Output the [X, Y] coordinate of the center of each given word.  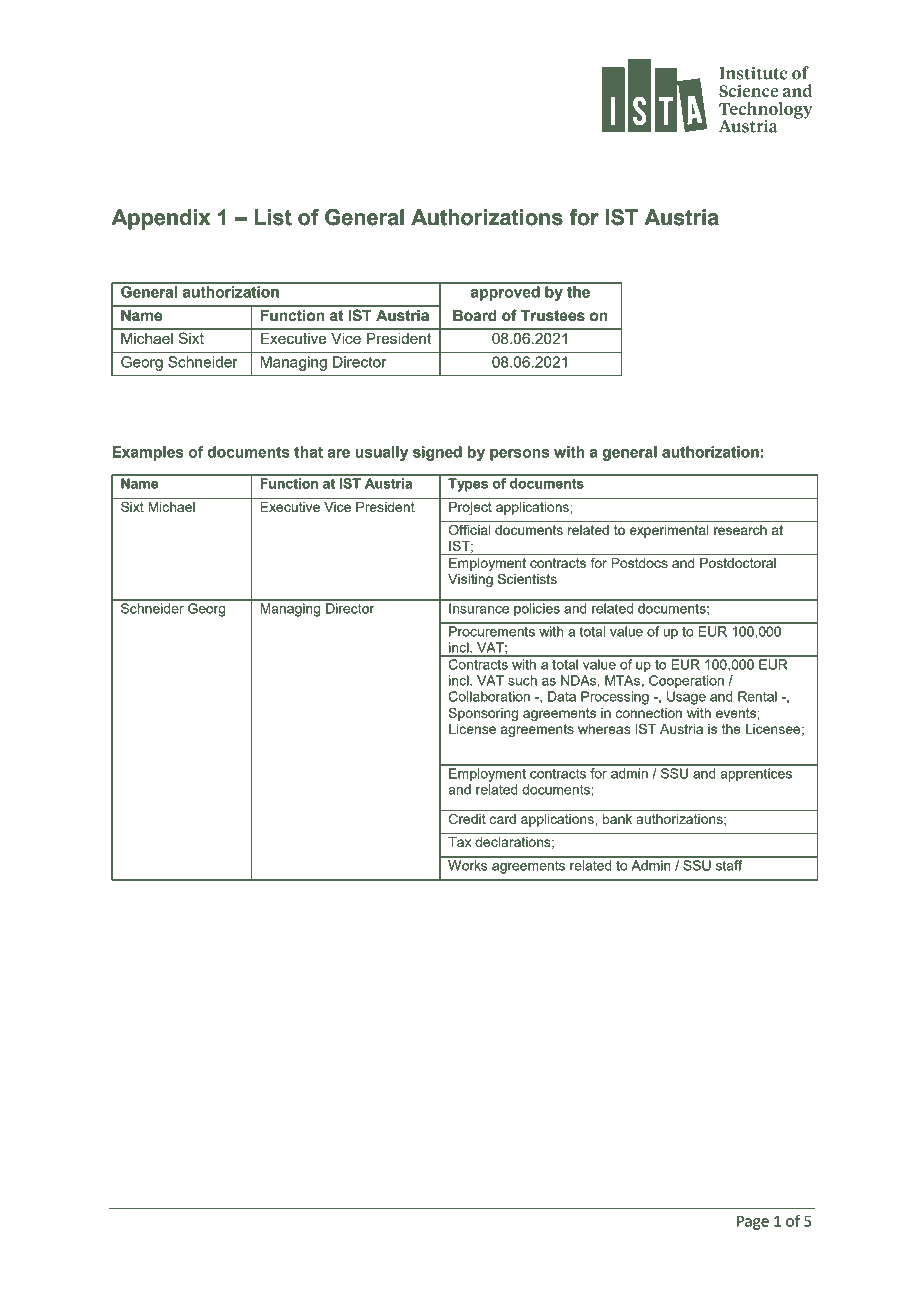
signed [437, 453]
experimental [669, 531]
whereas [604, 729]
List [273, 217]
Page [753, 1222]
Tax [460, 842]
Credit [467, 819]
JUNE [202, 70]
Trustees [553, 316]
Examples [147, 453]
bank [617, 819]
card [503, 819]
